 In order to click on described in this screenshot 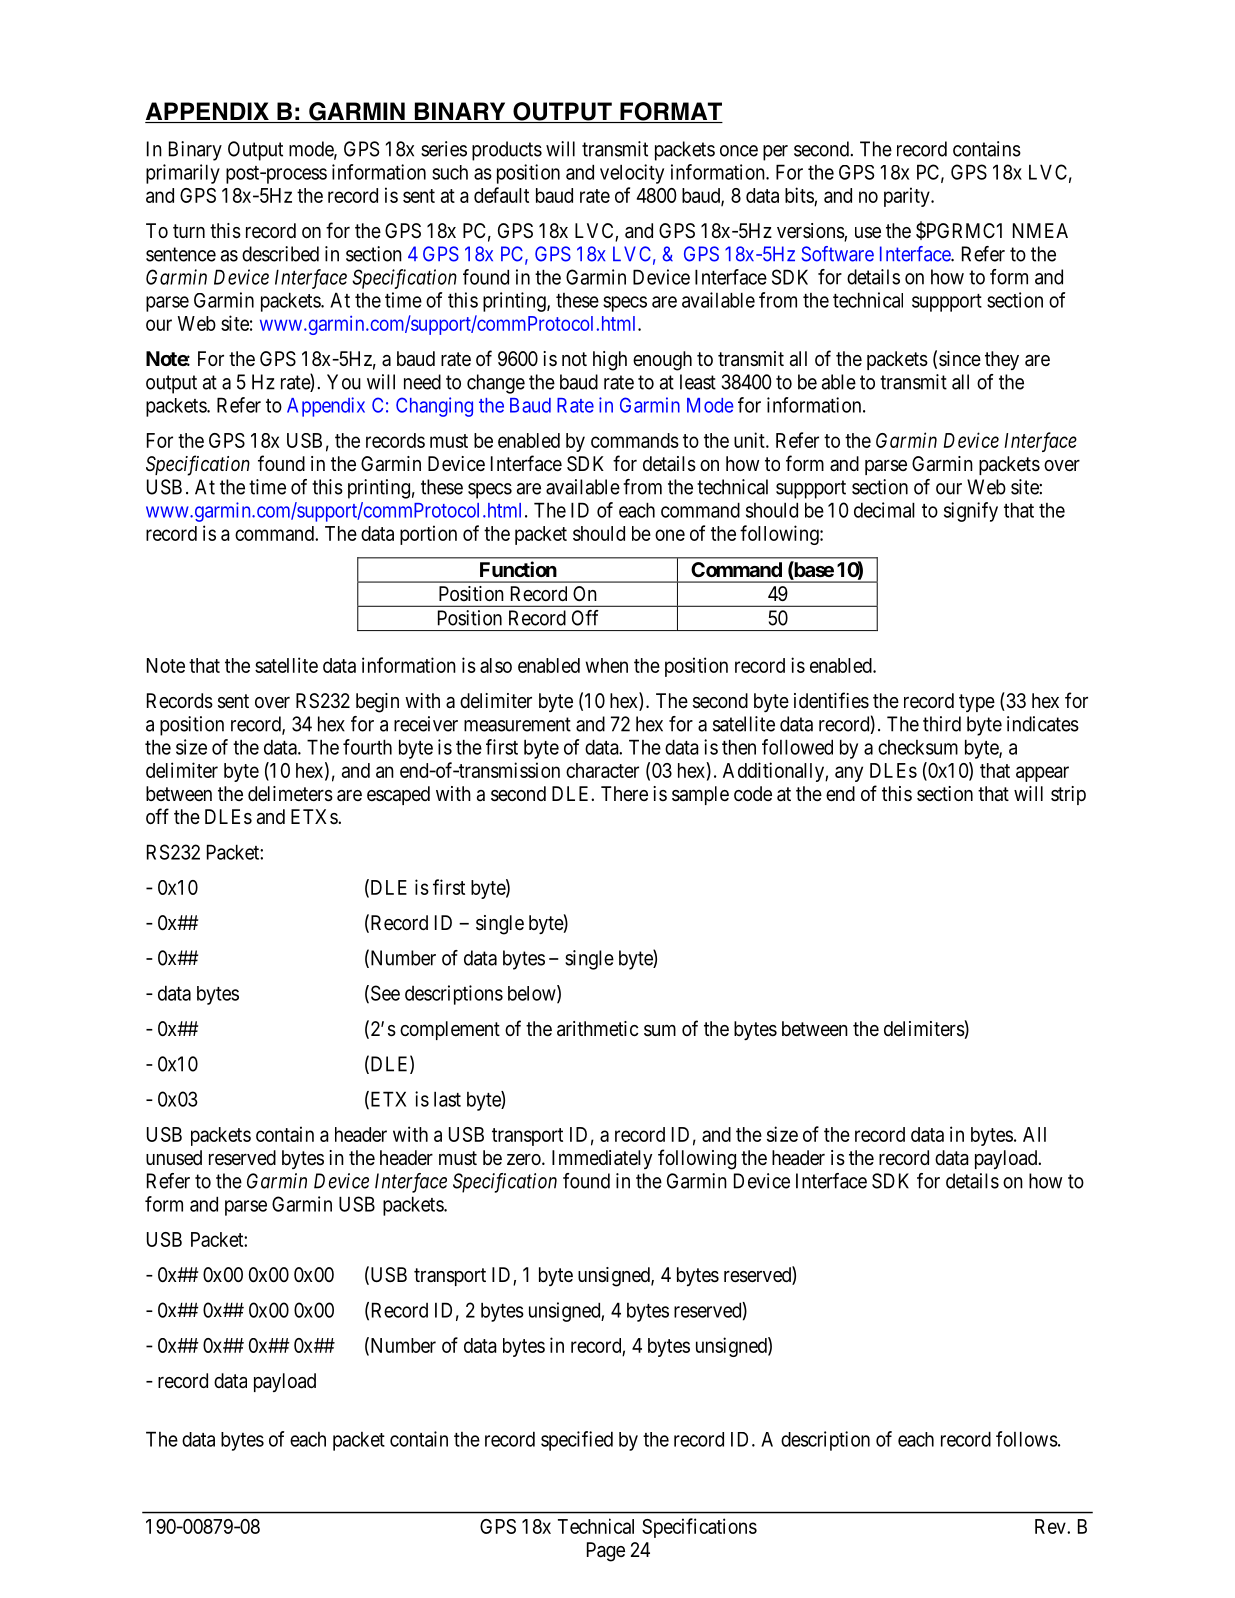, I will do `click(280, 254)`.
